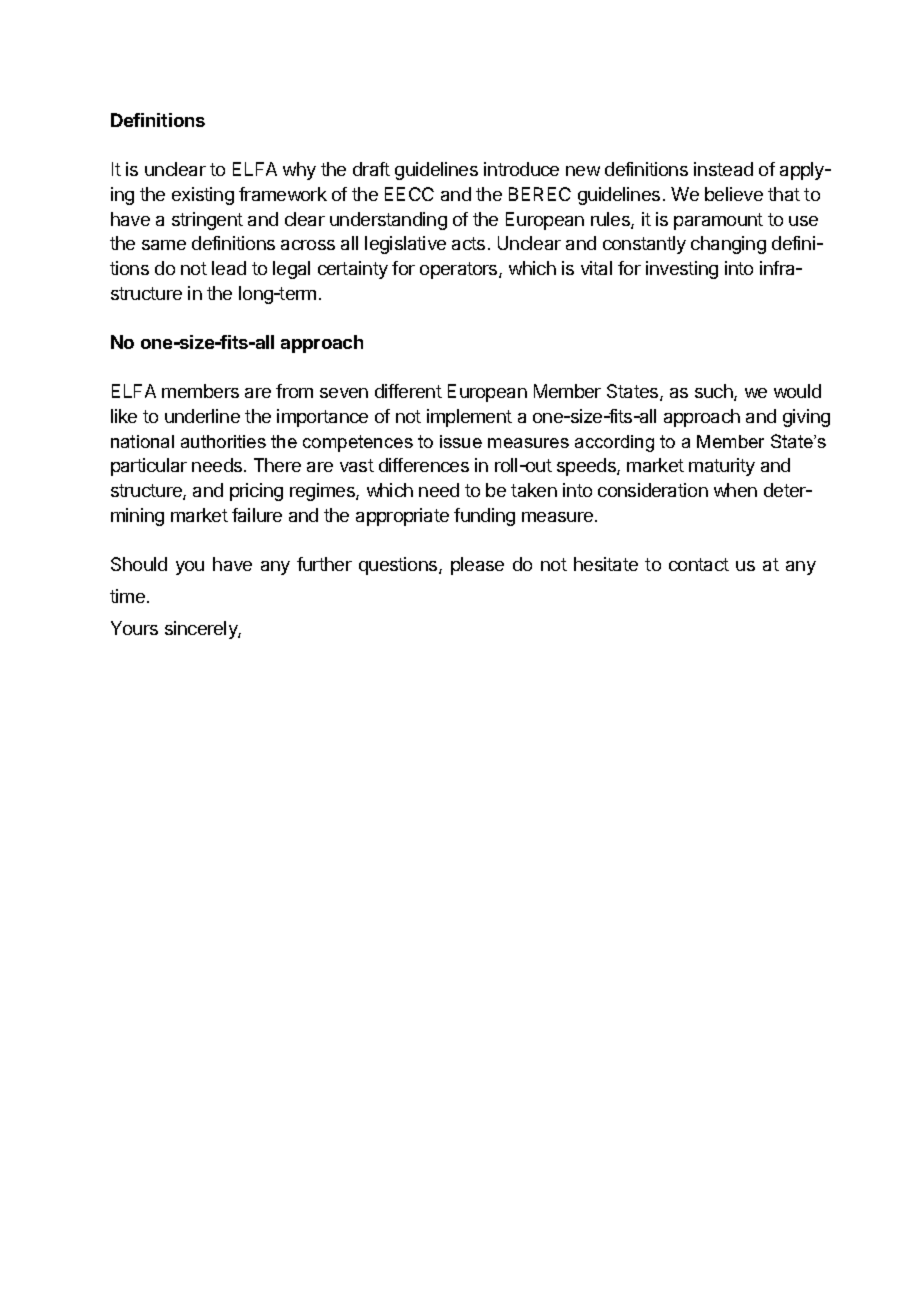 The image size is (924, 1308). What do you see at coordinates (521, 169) in the screenshot?
I see `introduce` at bounding box center [521, 169].
